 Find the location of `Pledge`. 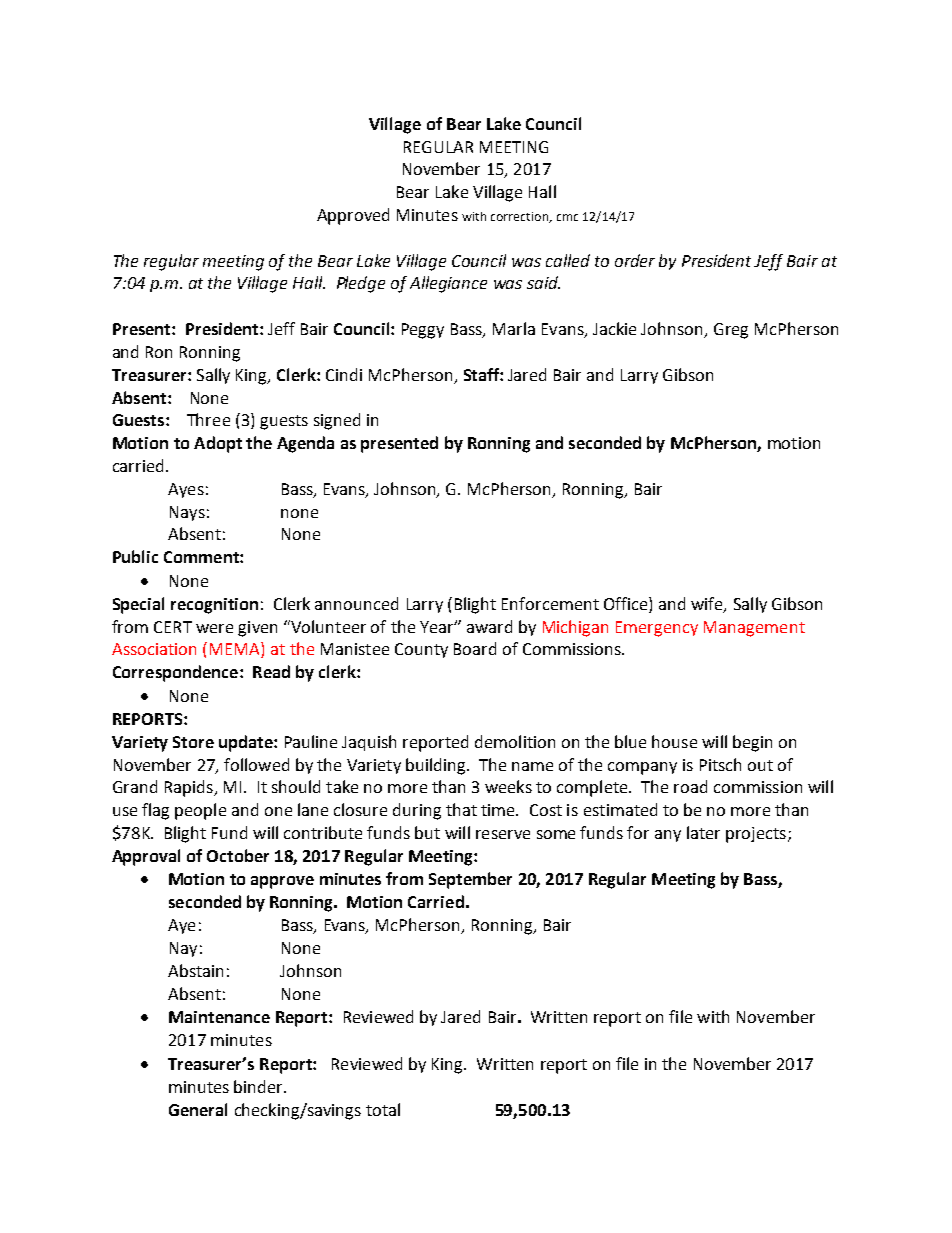

Pledge is located at coordinates (361, 284).
